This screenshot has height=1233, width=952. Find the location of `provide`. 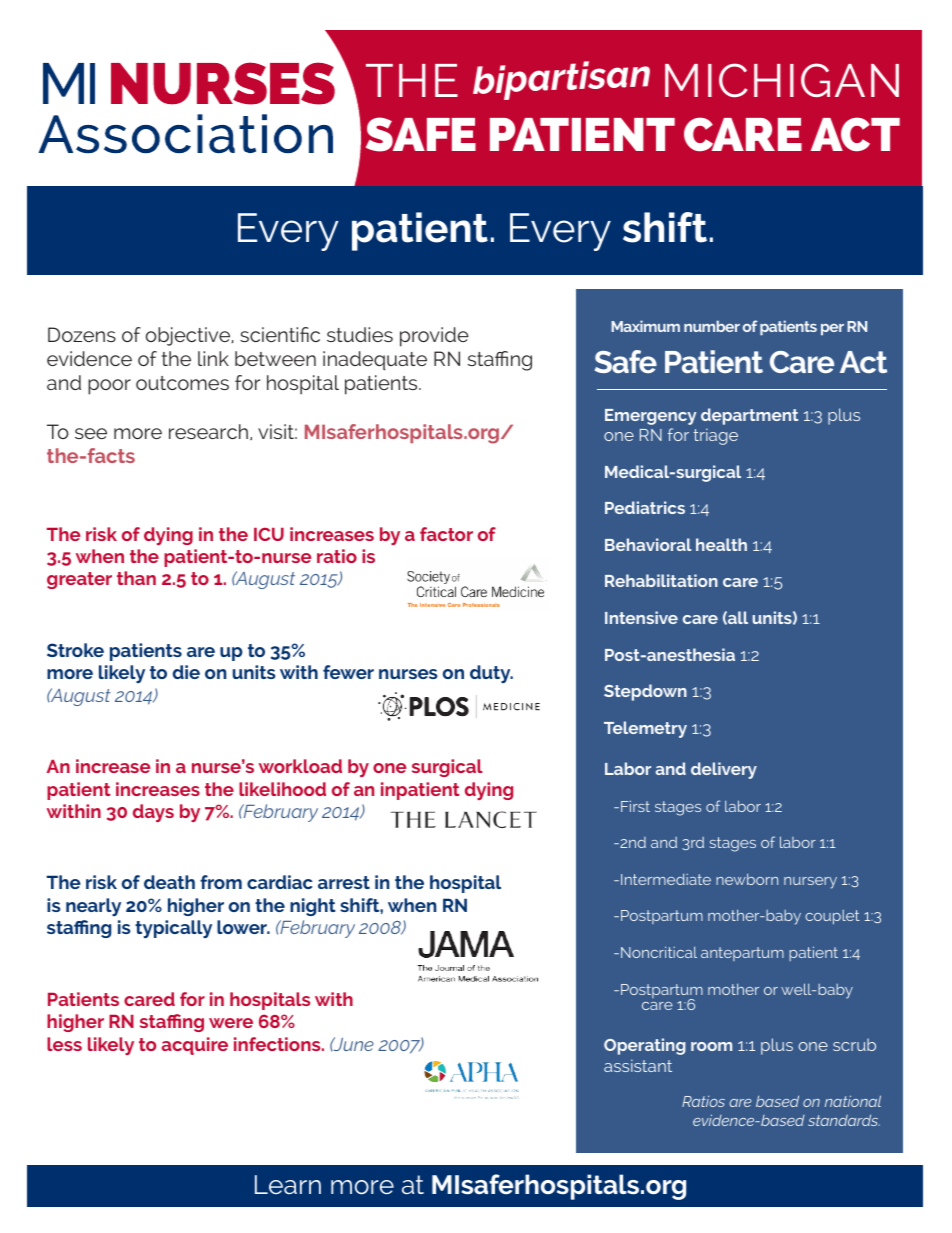

provide is located at coordinates (434, 337).
